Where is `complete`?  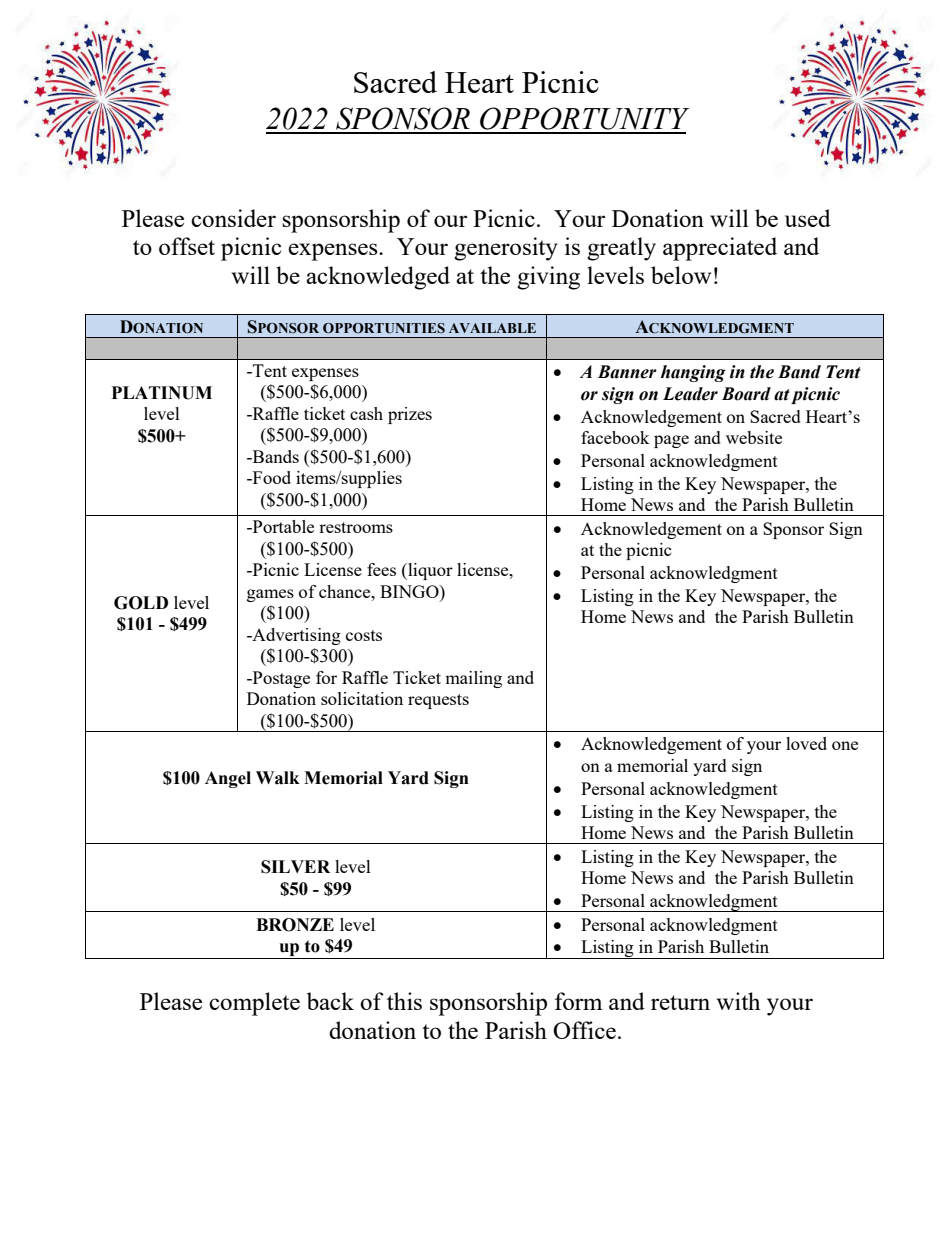
complete is located at coordinates (254, 1004).
